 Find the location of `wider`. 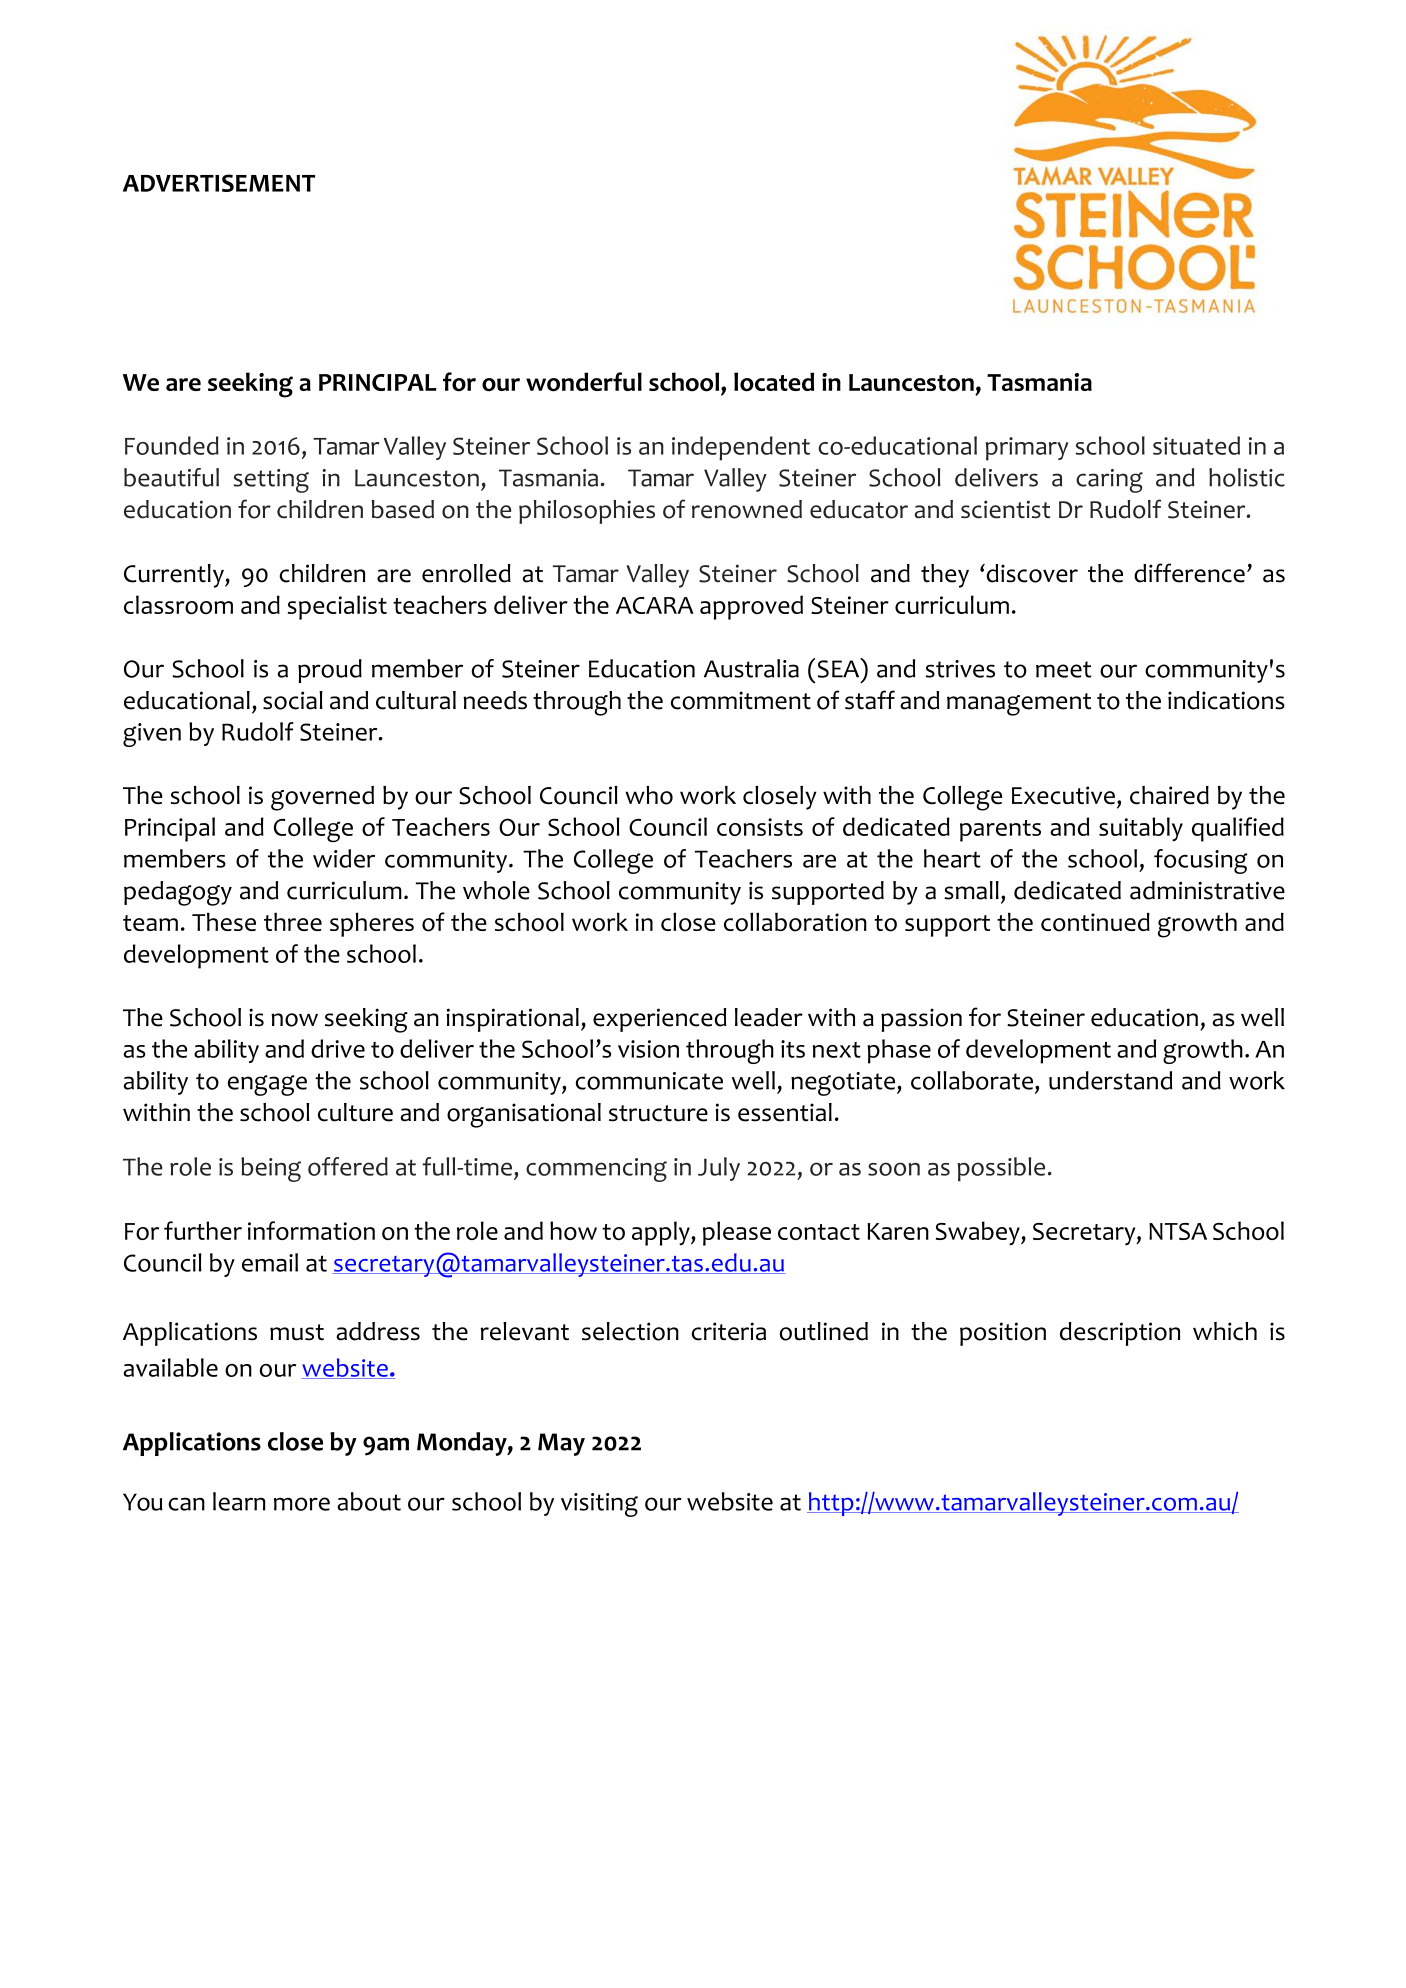

wider is located at coordinates (344, 858).
